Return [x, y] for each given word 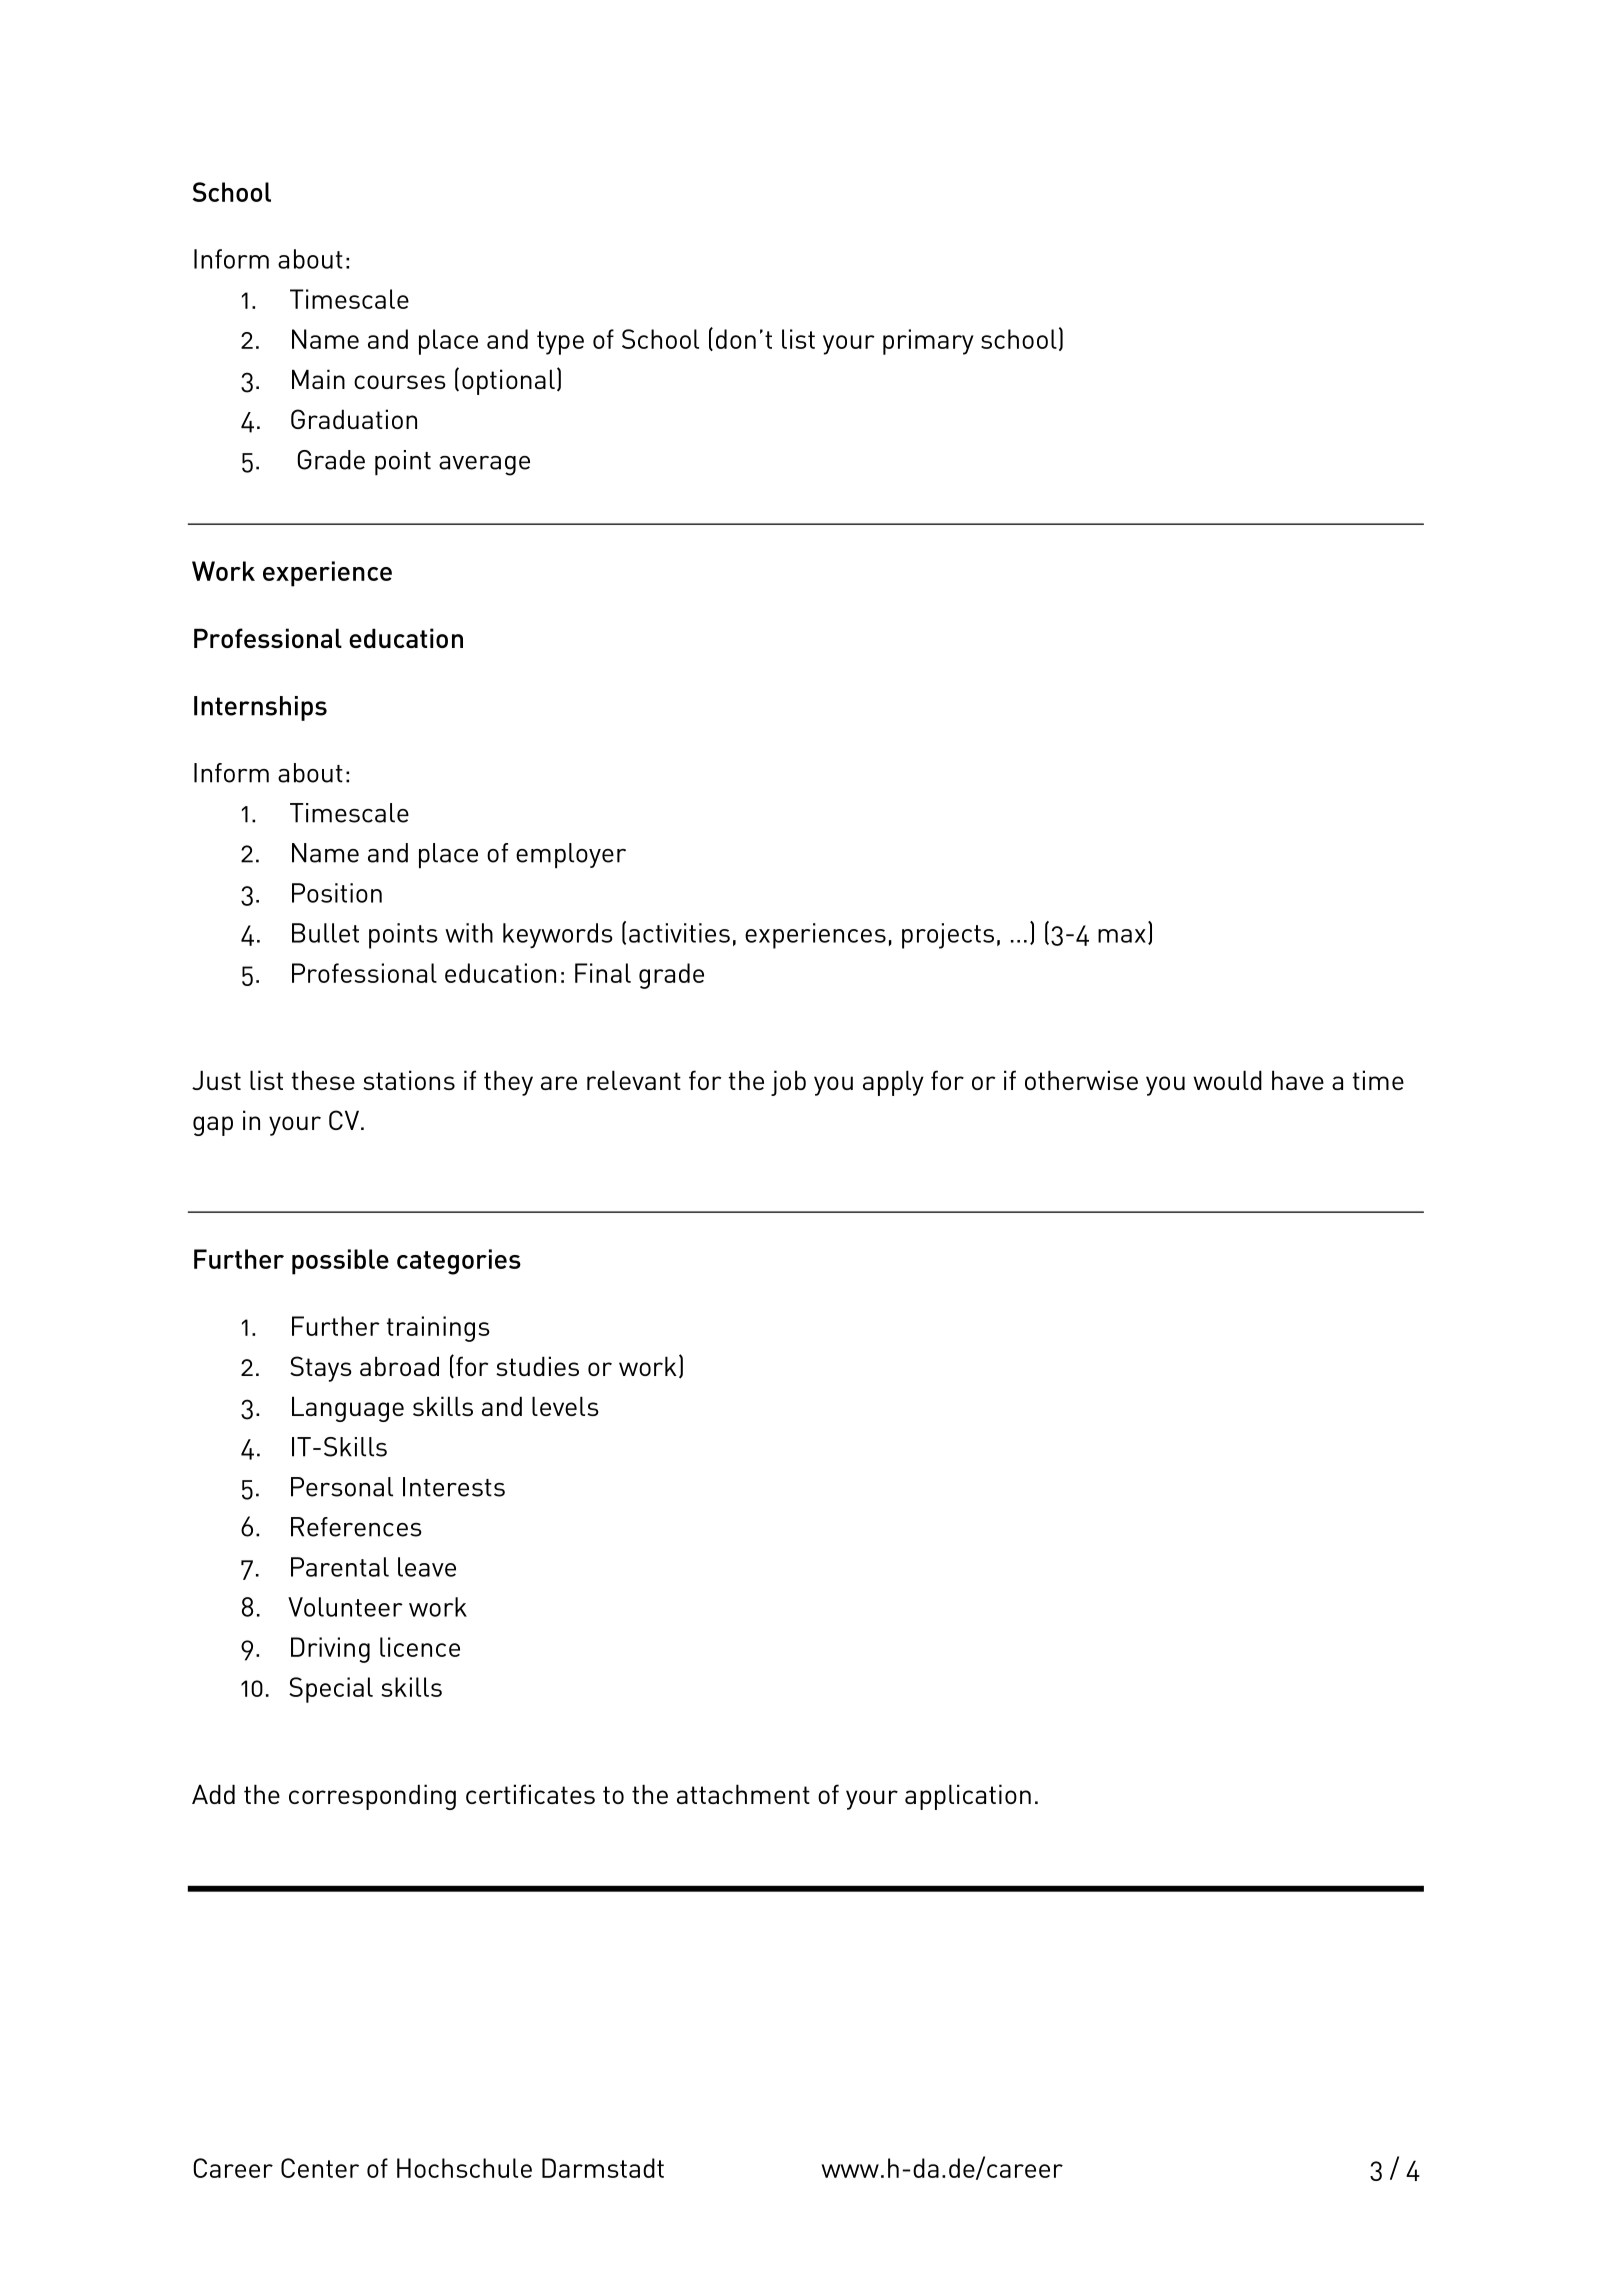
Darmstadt [603, 2168]
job [788, 1083]
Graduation [354, 419]
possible [340, 1262]
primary [928, 342]
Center [320, 2168]
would [1227, 1080]
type [560, 343]
